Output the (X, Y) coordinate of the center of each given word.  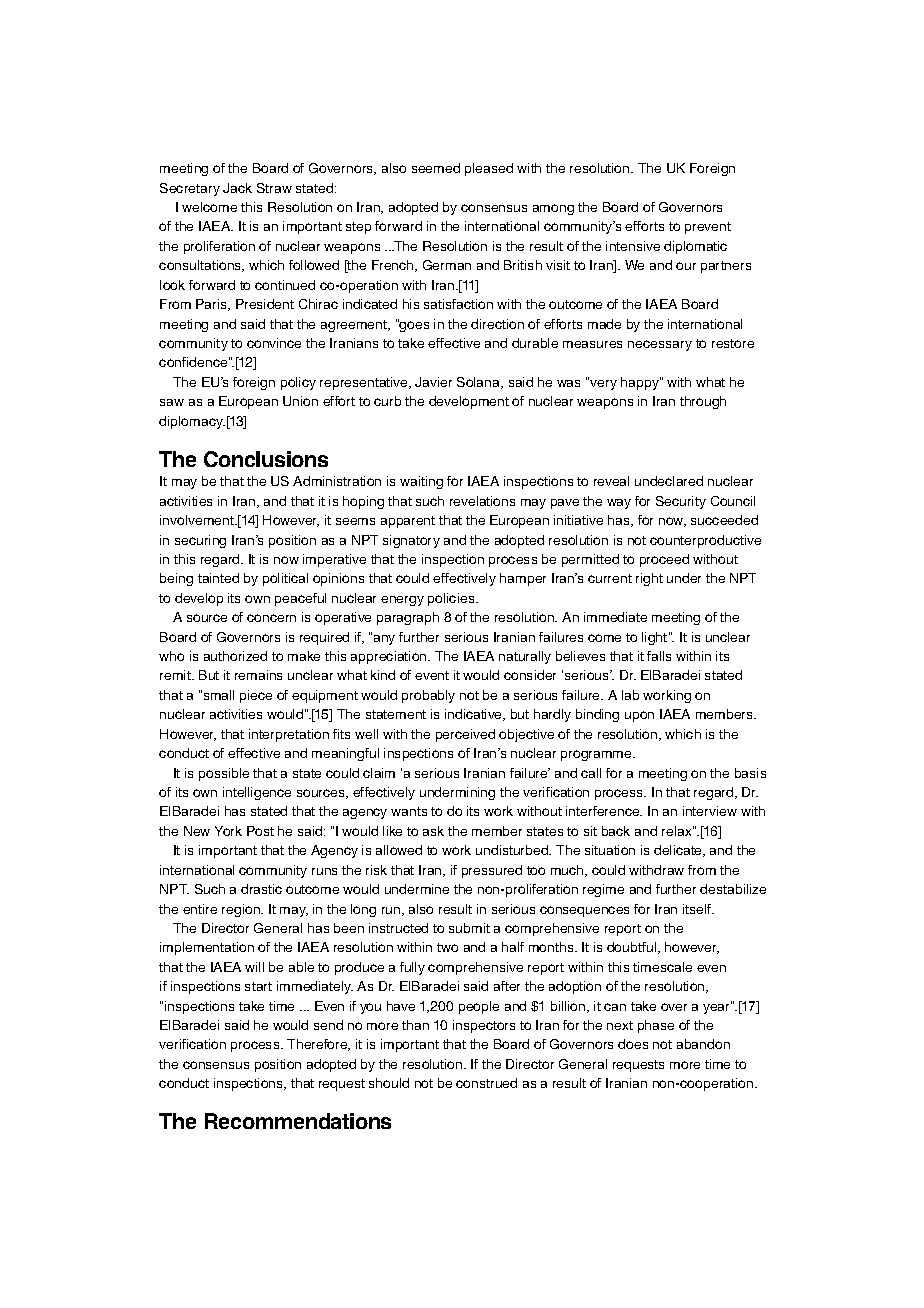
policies (452, 599)
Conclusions (266, 459)
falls (659, 656)
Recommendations (298, 1121)
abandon (703, 1044)
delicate (679, 851)
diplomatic (695, 247)
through (703, 402)
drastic (261, 889)
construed (486, 1083)
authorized (235, 656)
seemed (436, 168)
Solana (480, 383)
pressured (492, 871)
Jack (237, 188)
